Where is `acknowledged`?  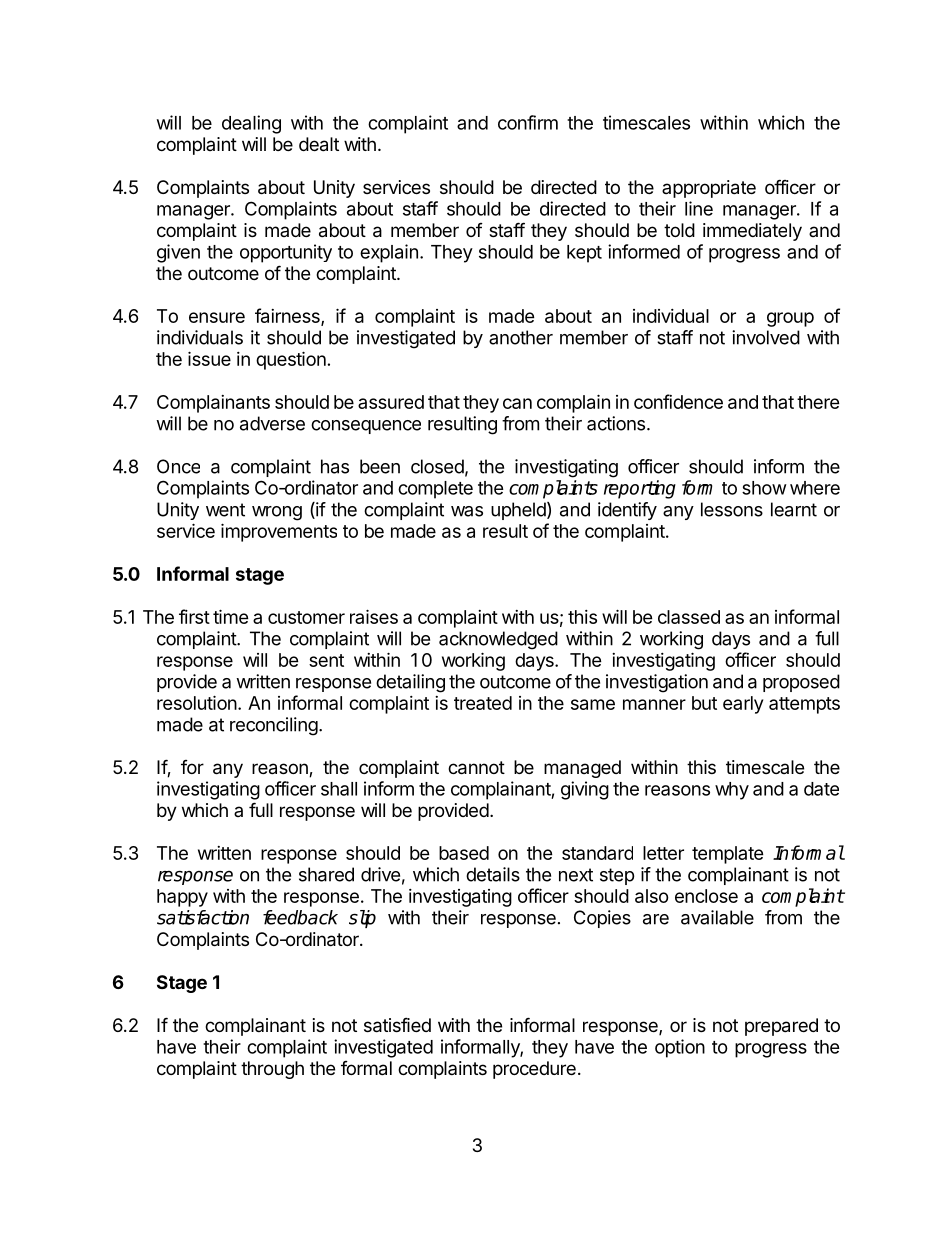
acknowledged is located at coordinates (498, 640).
